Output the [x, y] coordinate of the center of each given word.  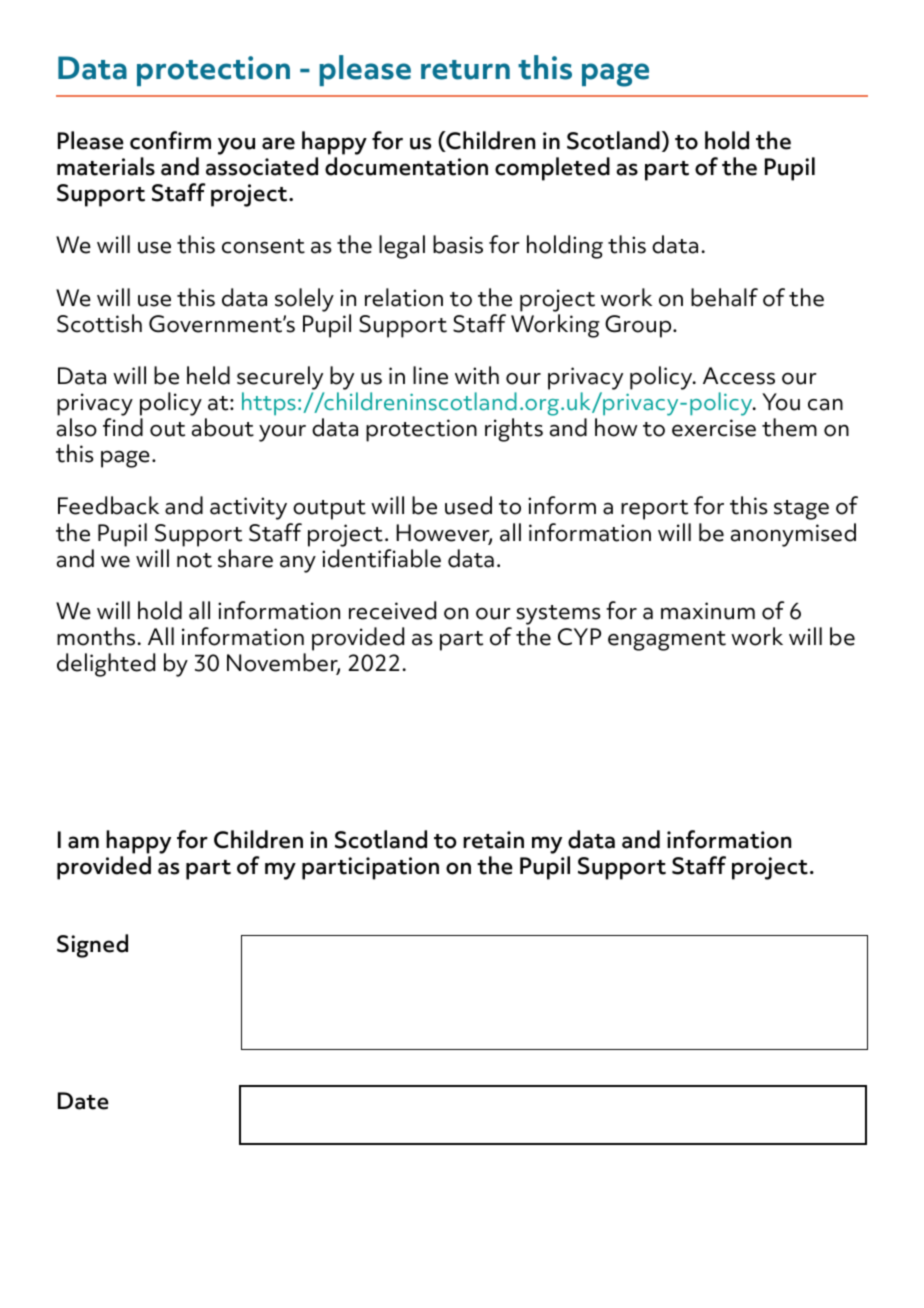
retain [493, 840]
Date [83, 1101]
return [465, 70]
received [392, 610]
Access [739, 376]
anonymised [793, 535]
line [430, 375]
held [208, 375]
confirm [170, 140]
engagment [667, 641]
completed [552, 169]
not [194, 560]
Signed [92, 946]
